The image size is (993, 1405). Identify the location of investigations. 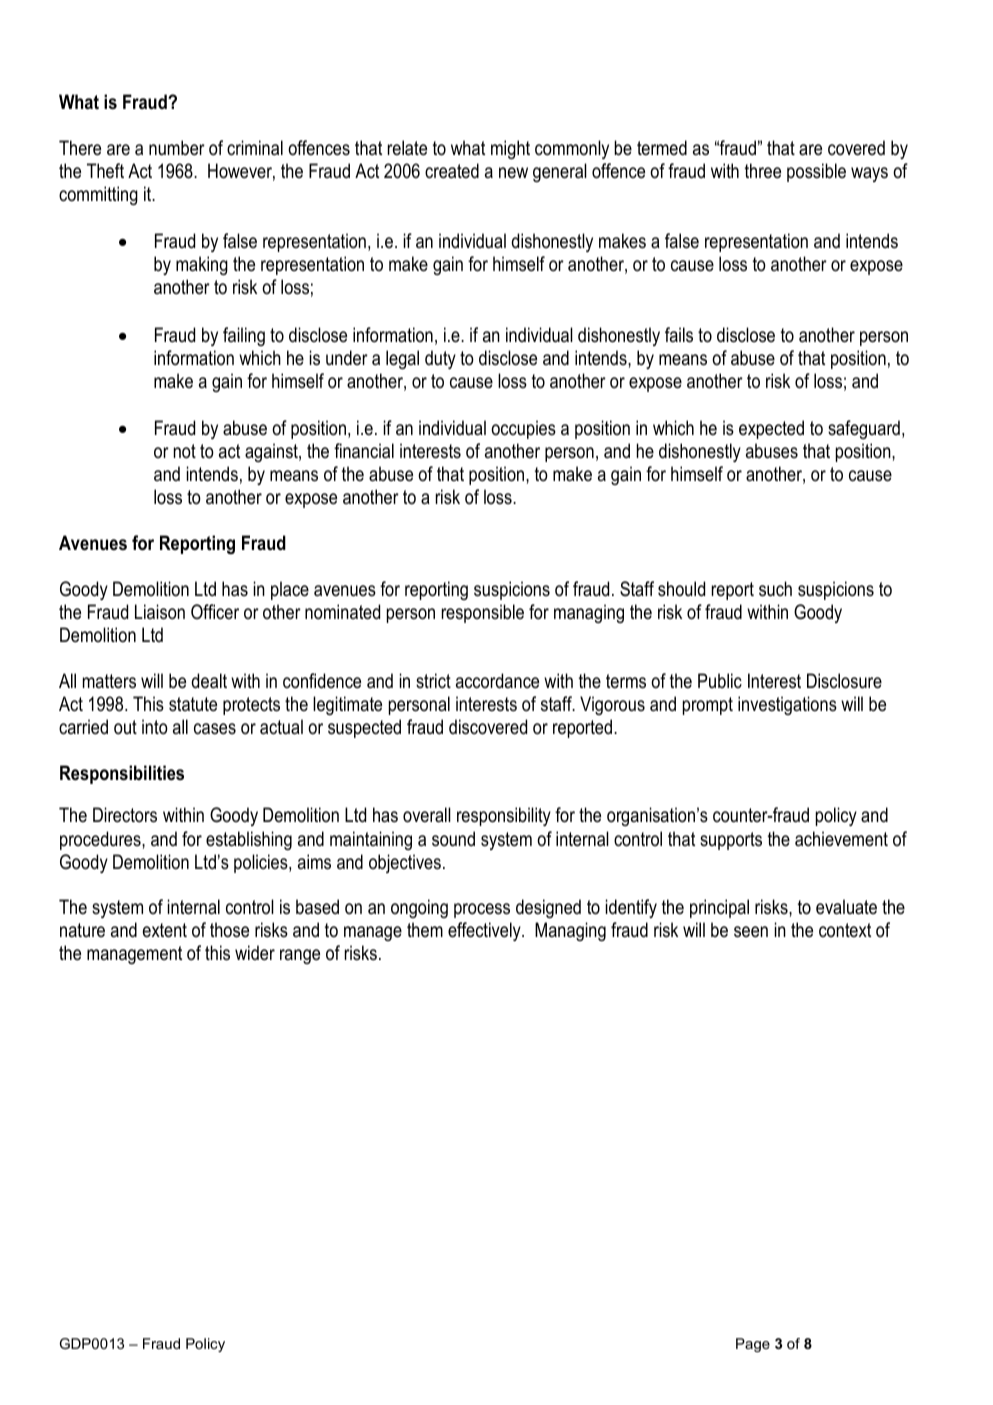
(787, 705).
